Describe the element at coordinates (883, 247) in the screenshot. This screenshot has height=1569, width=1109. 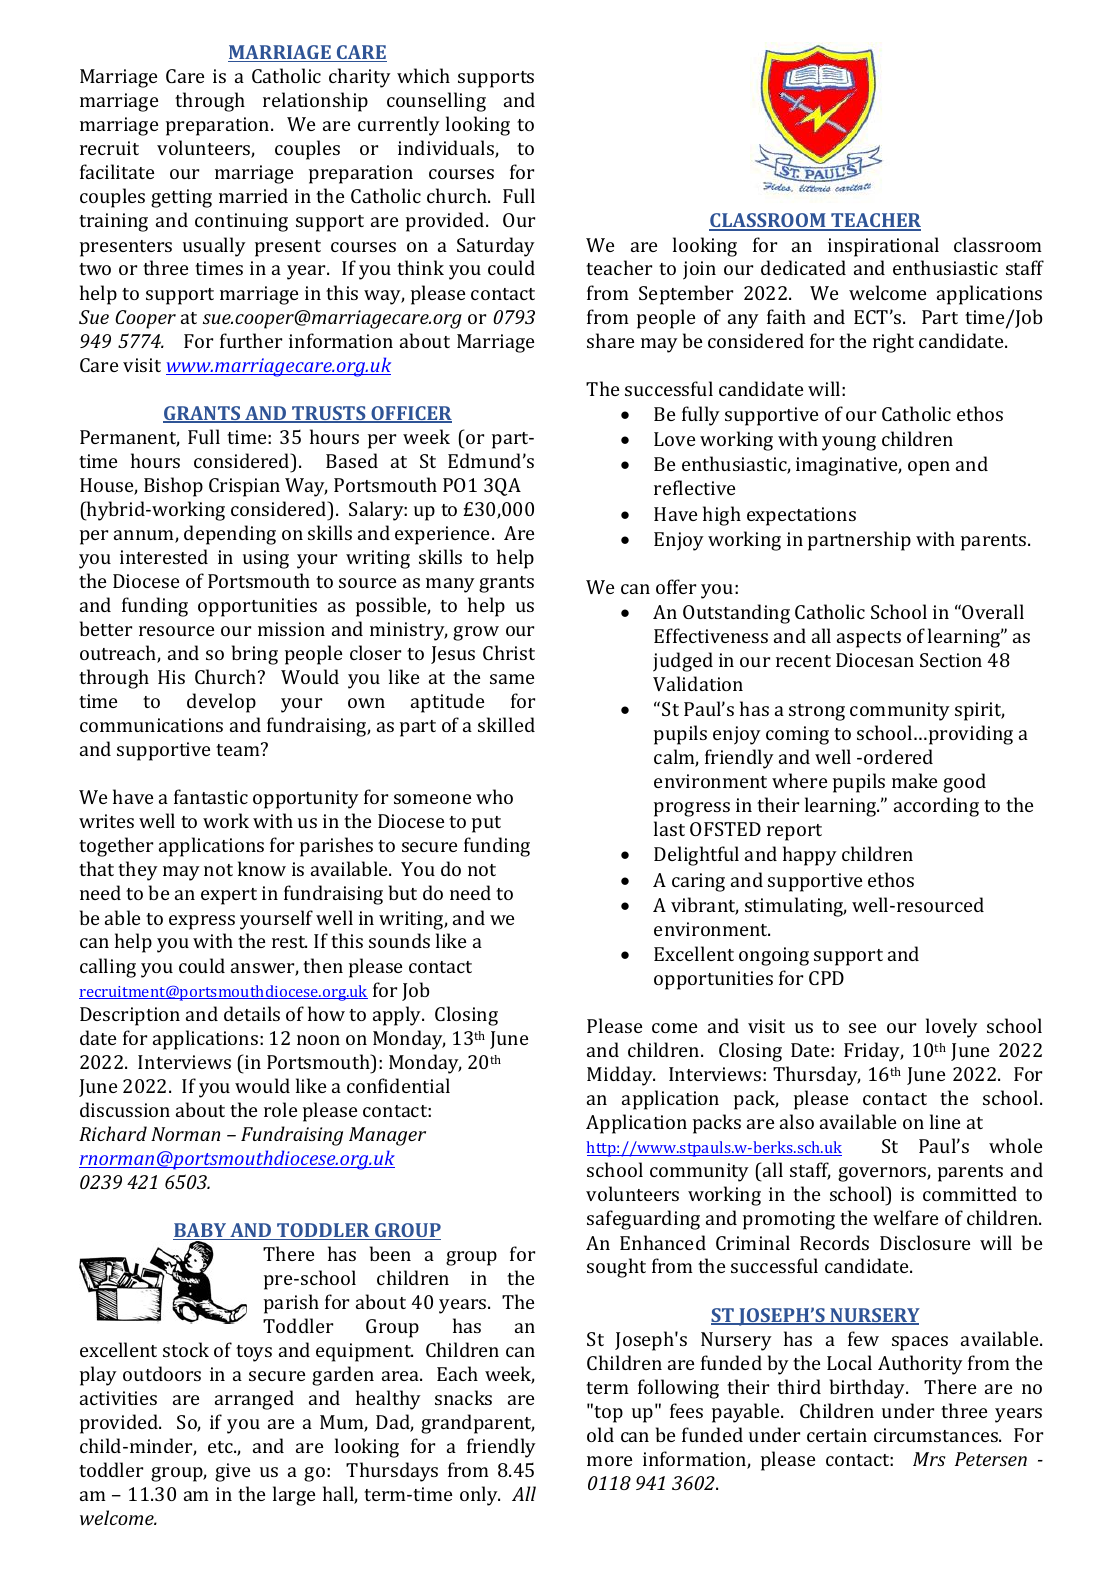
I see `inspirational` at that location.
